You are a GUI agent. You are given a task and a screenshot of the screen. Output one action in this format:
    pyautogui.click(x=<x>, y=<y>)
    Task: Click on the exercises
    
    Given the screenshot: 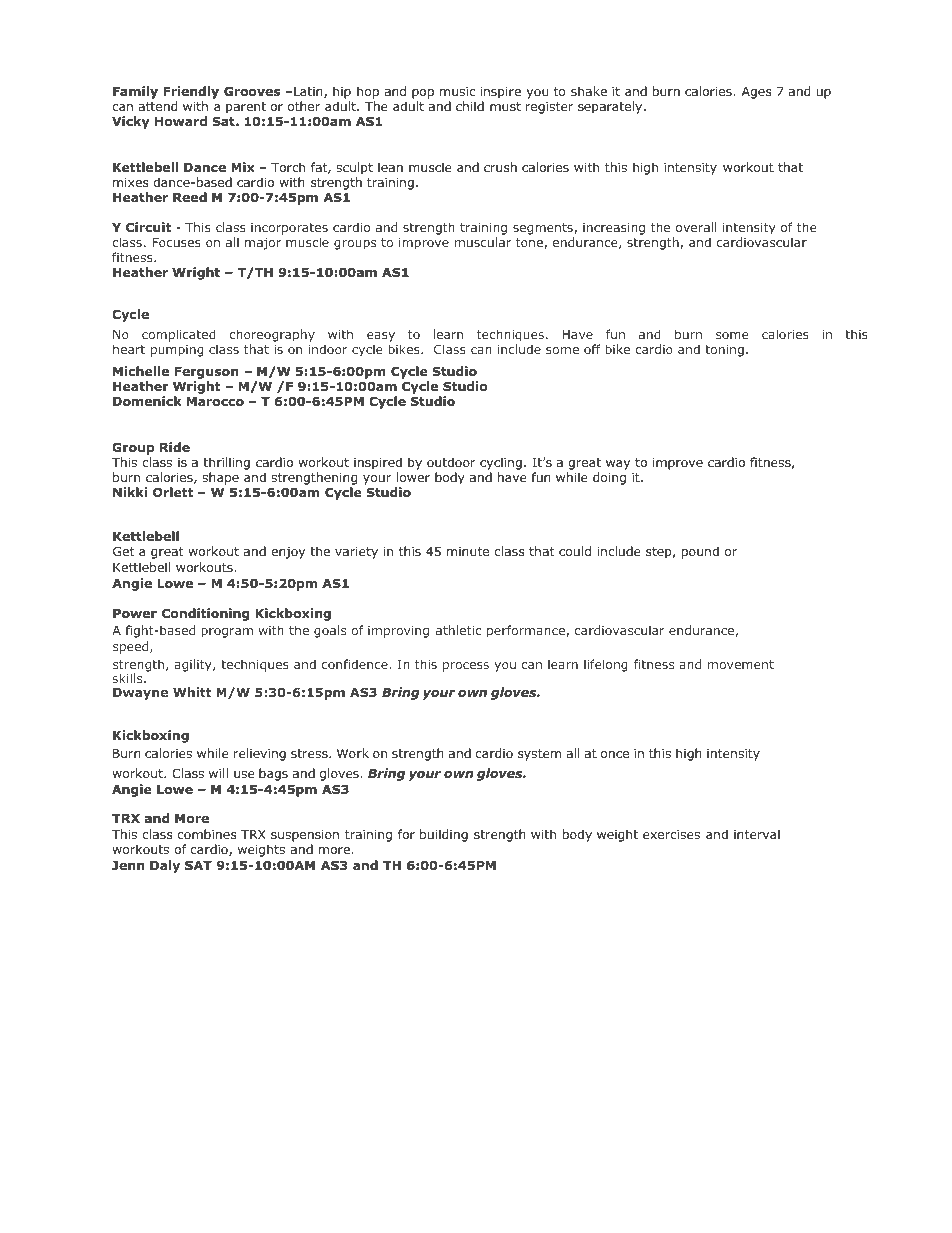 What is the action you would take?
    pyautogui.click(x=671, y=834)
